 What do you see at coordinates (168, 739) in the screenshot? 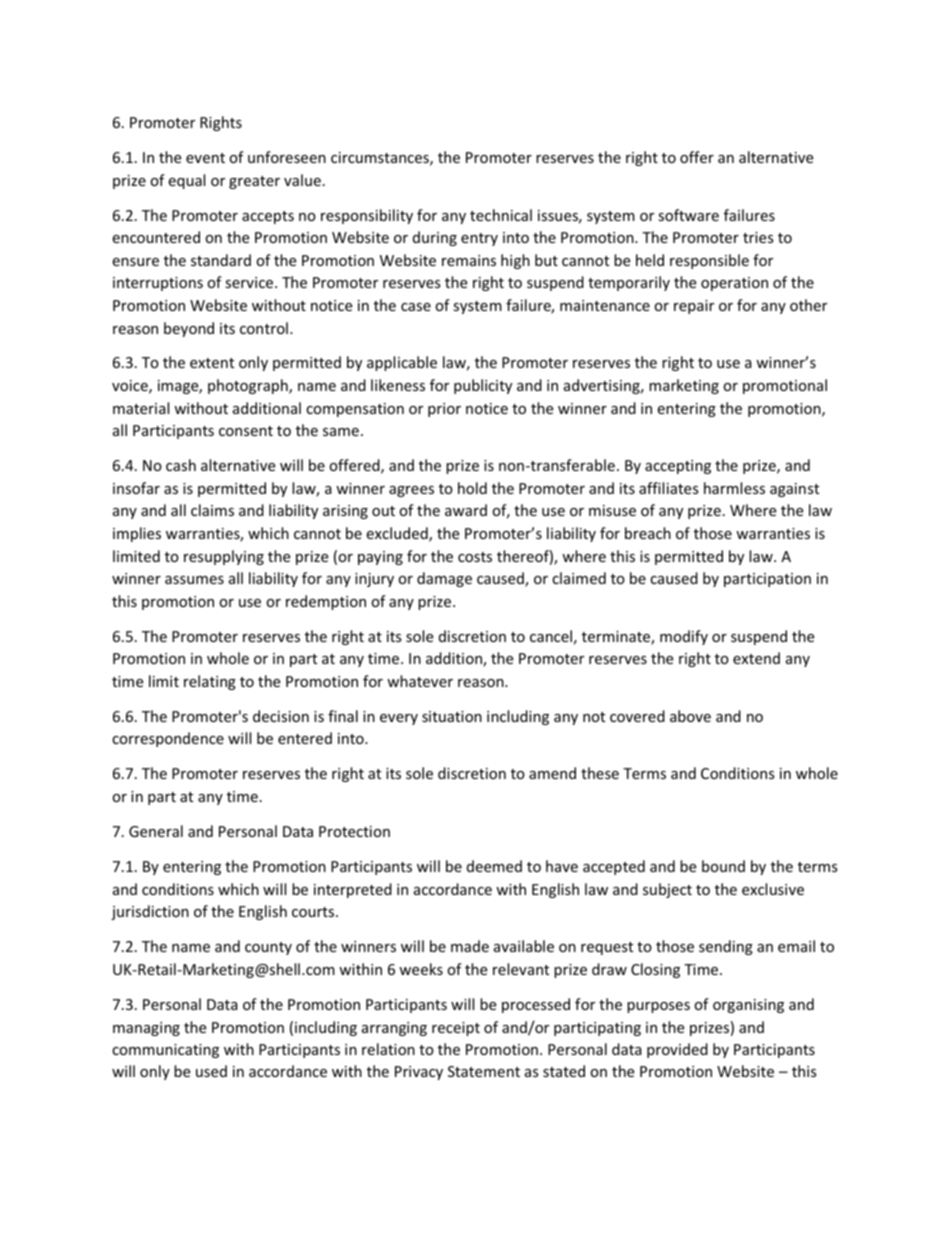
I see `correspondence` at bounding box center [168, 739].
